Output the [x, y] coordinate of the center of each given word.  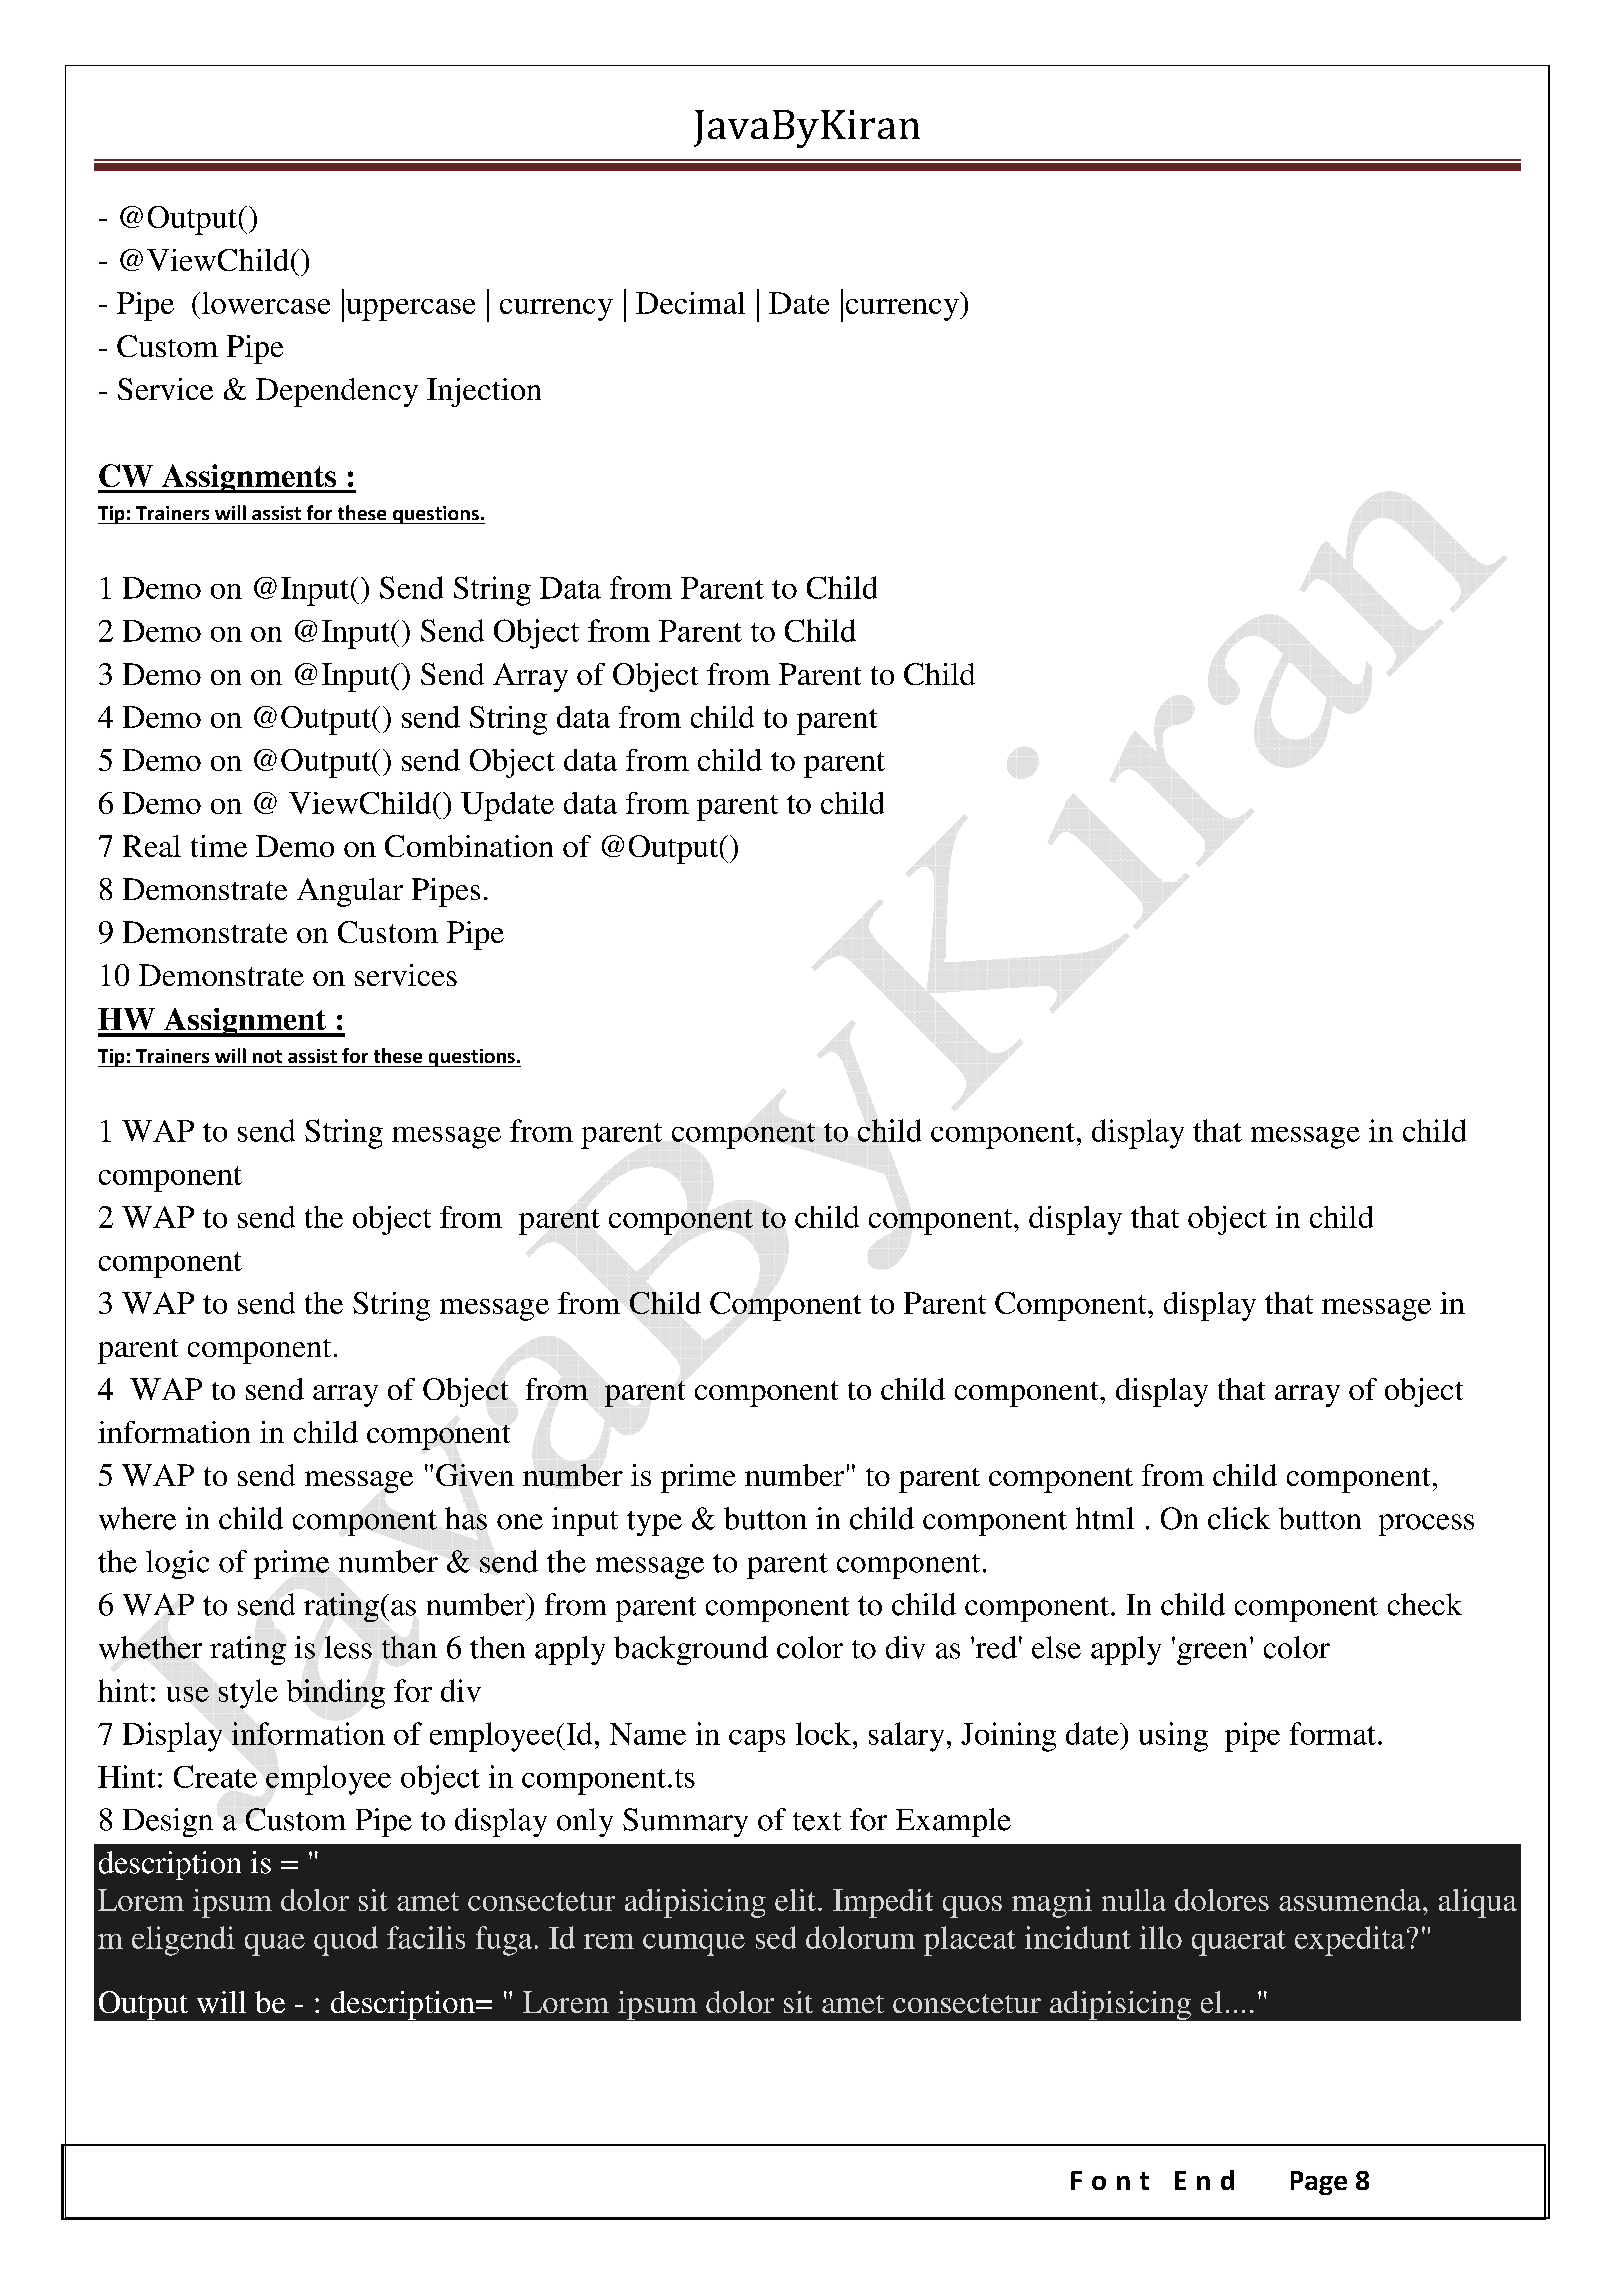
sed [776, 1937]
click [1239, 1518]
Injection [484, 392]
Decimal [690, 303]
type [654, 1523]
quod [346, 1941]
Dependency [337, 392]
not [267, 1056]
